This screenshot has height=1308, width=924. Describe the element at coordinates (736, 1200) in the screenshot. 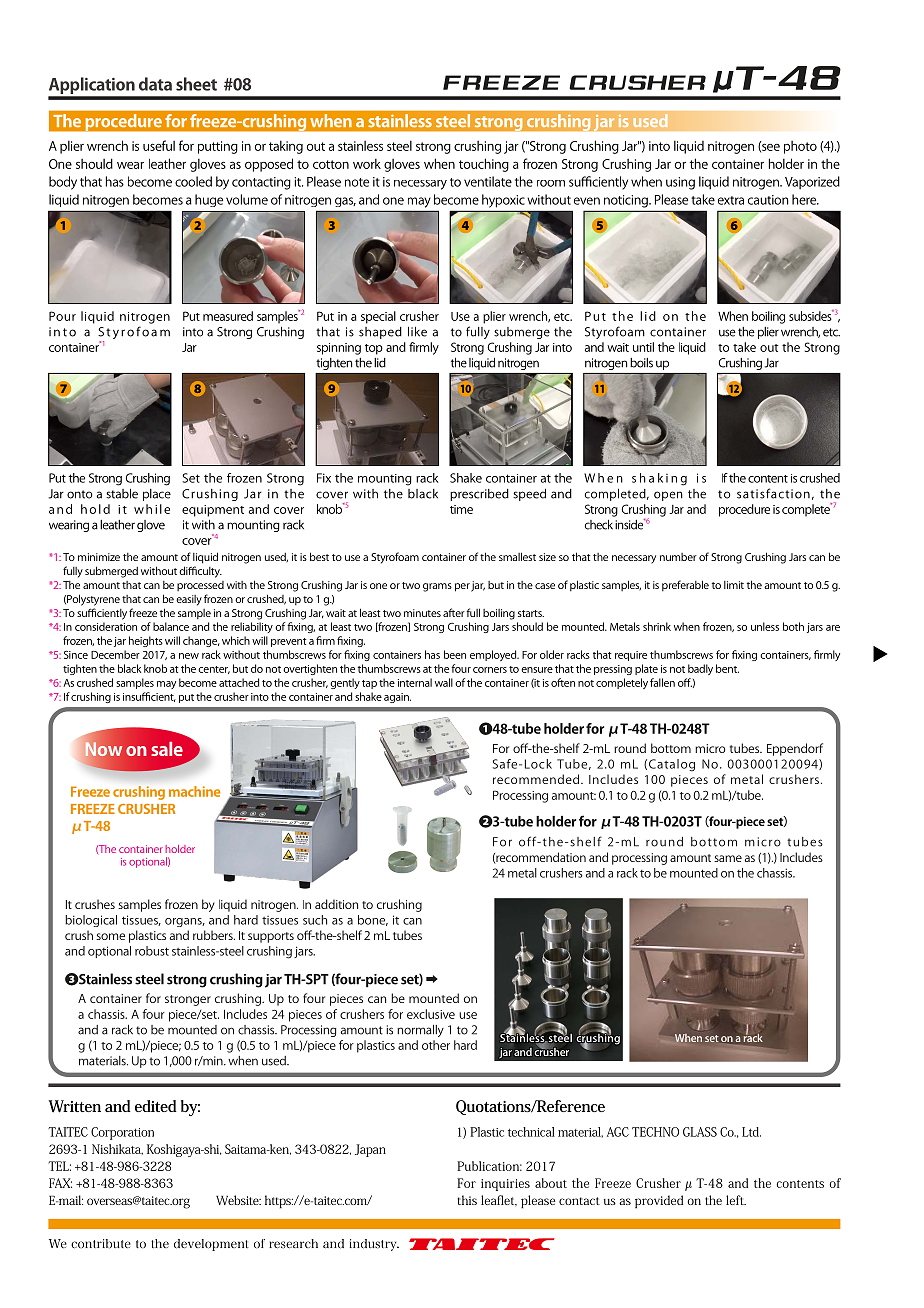

I see `left` at that location.
